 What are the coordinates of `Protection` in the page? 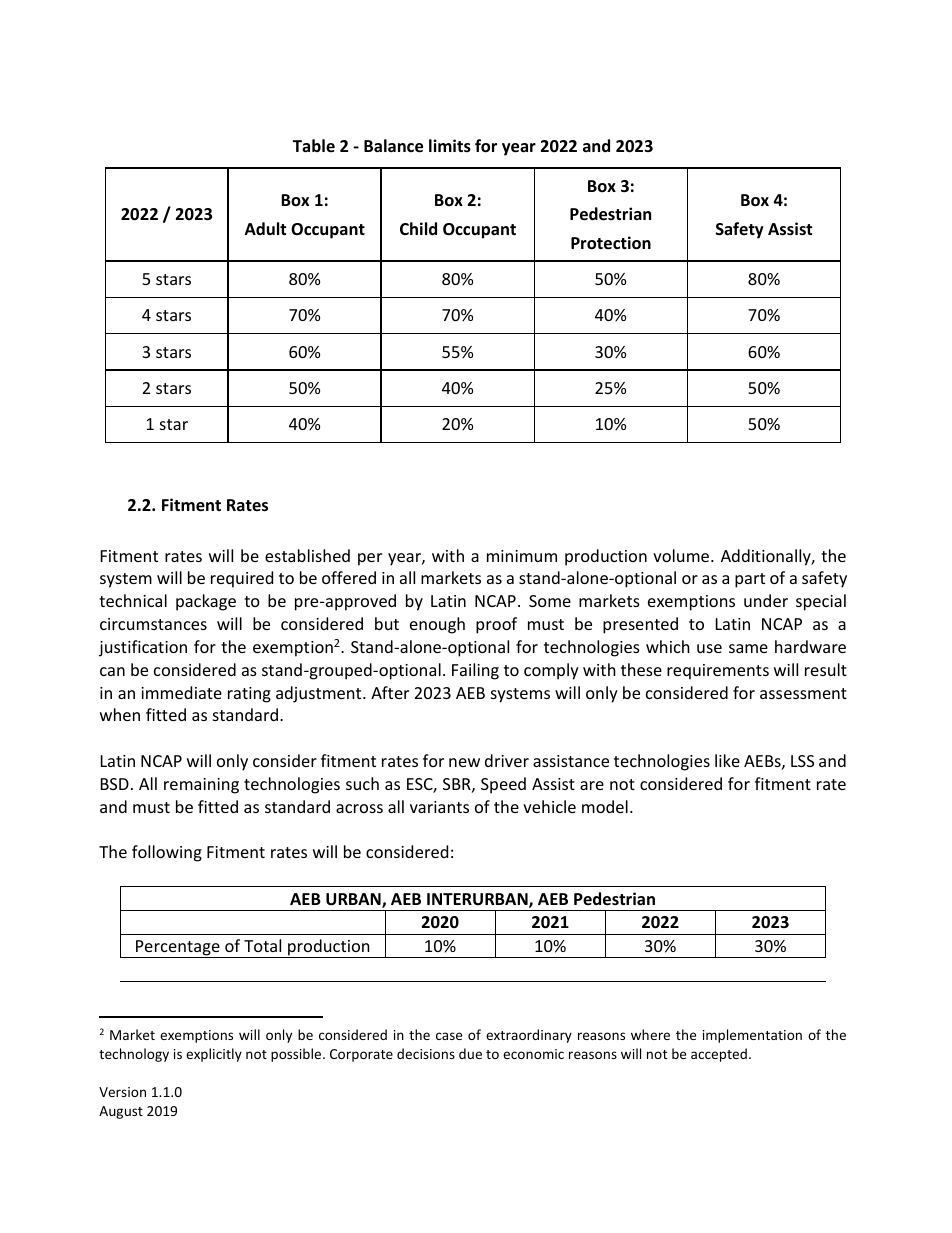 It's located at (611, 243).
